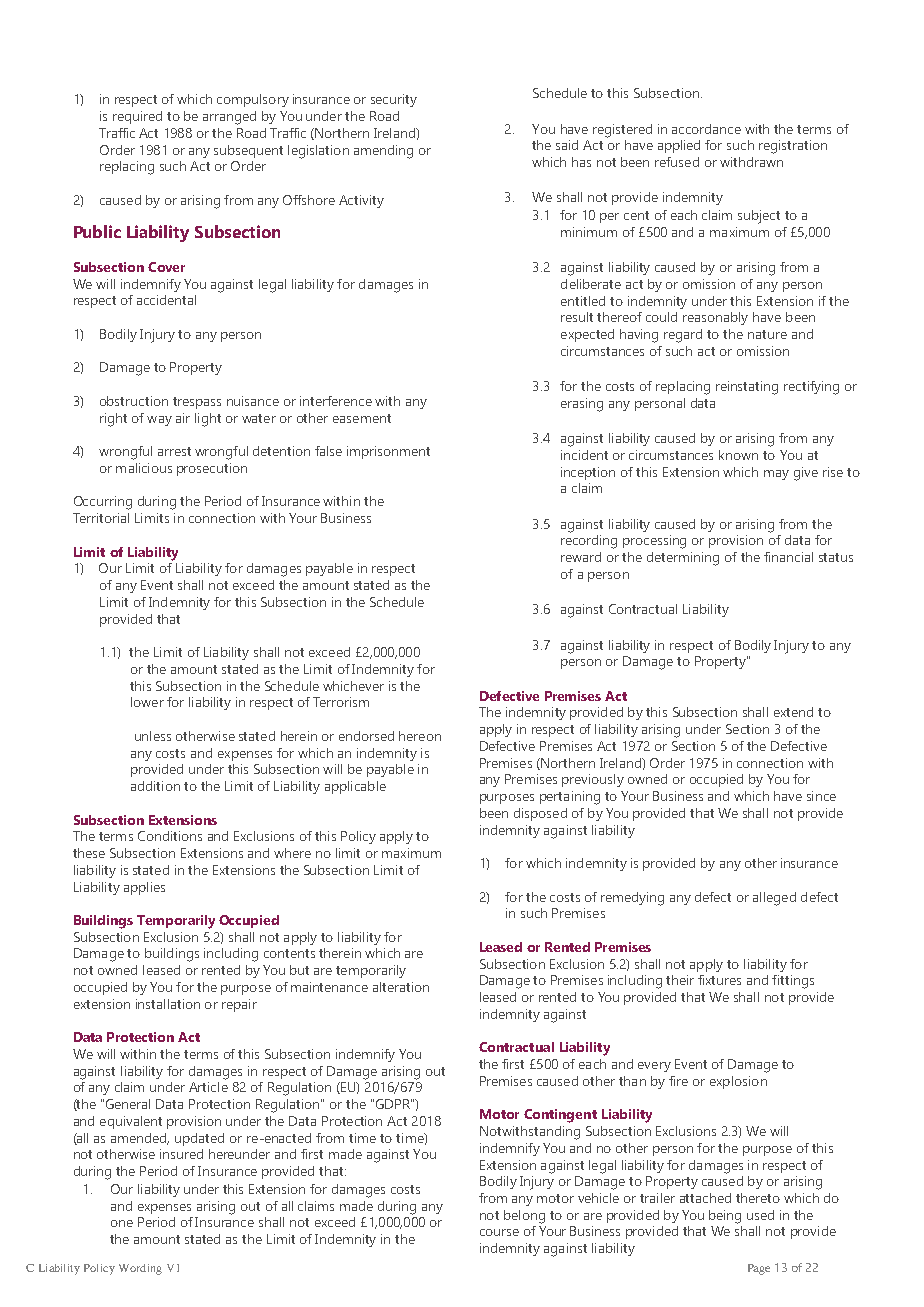 Image resolution: width=924 pixels, height=1307 pixels. I want to click on lower, so click(147, 702).
